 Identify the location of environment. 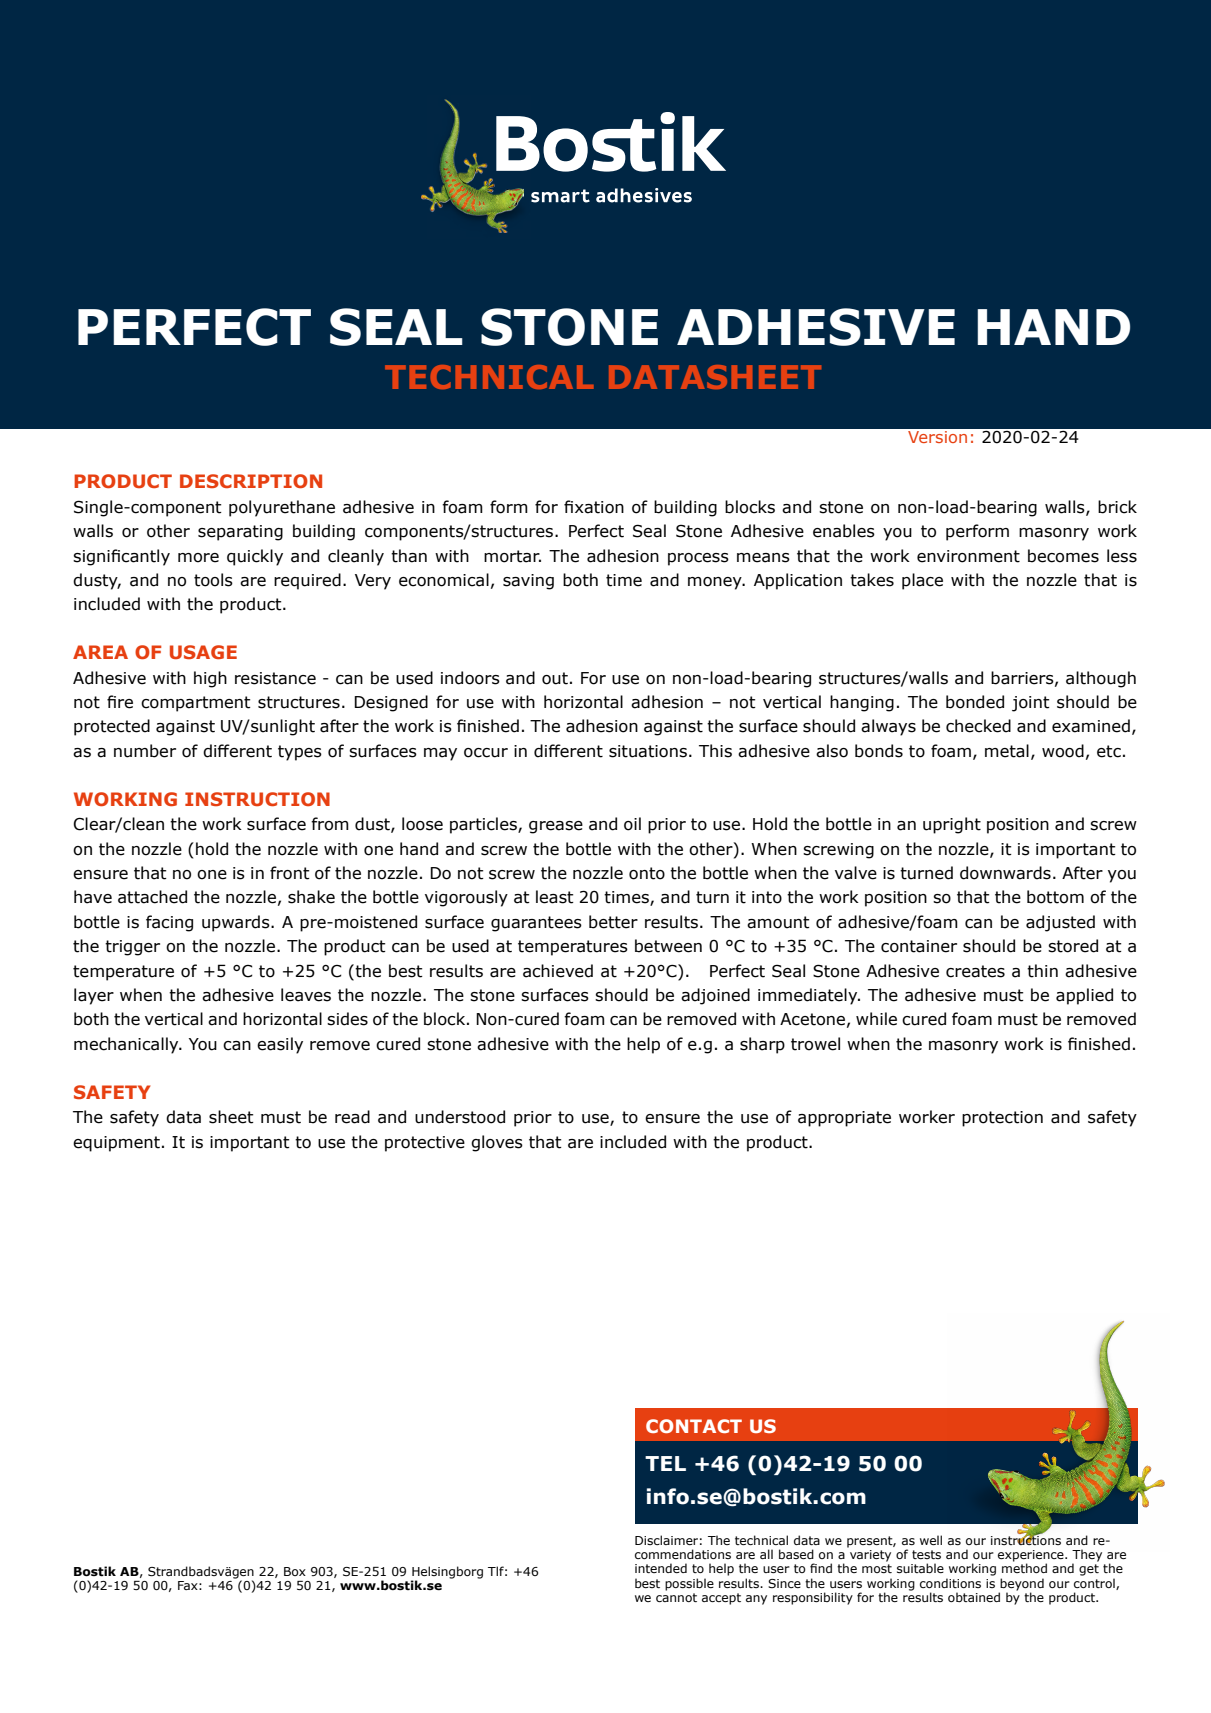
(968, 556).
